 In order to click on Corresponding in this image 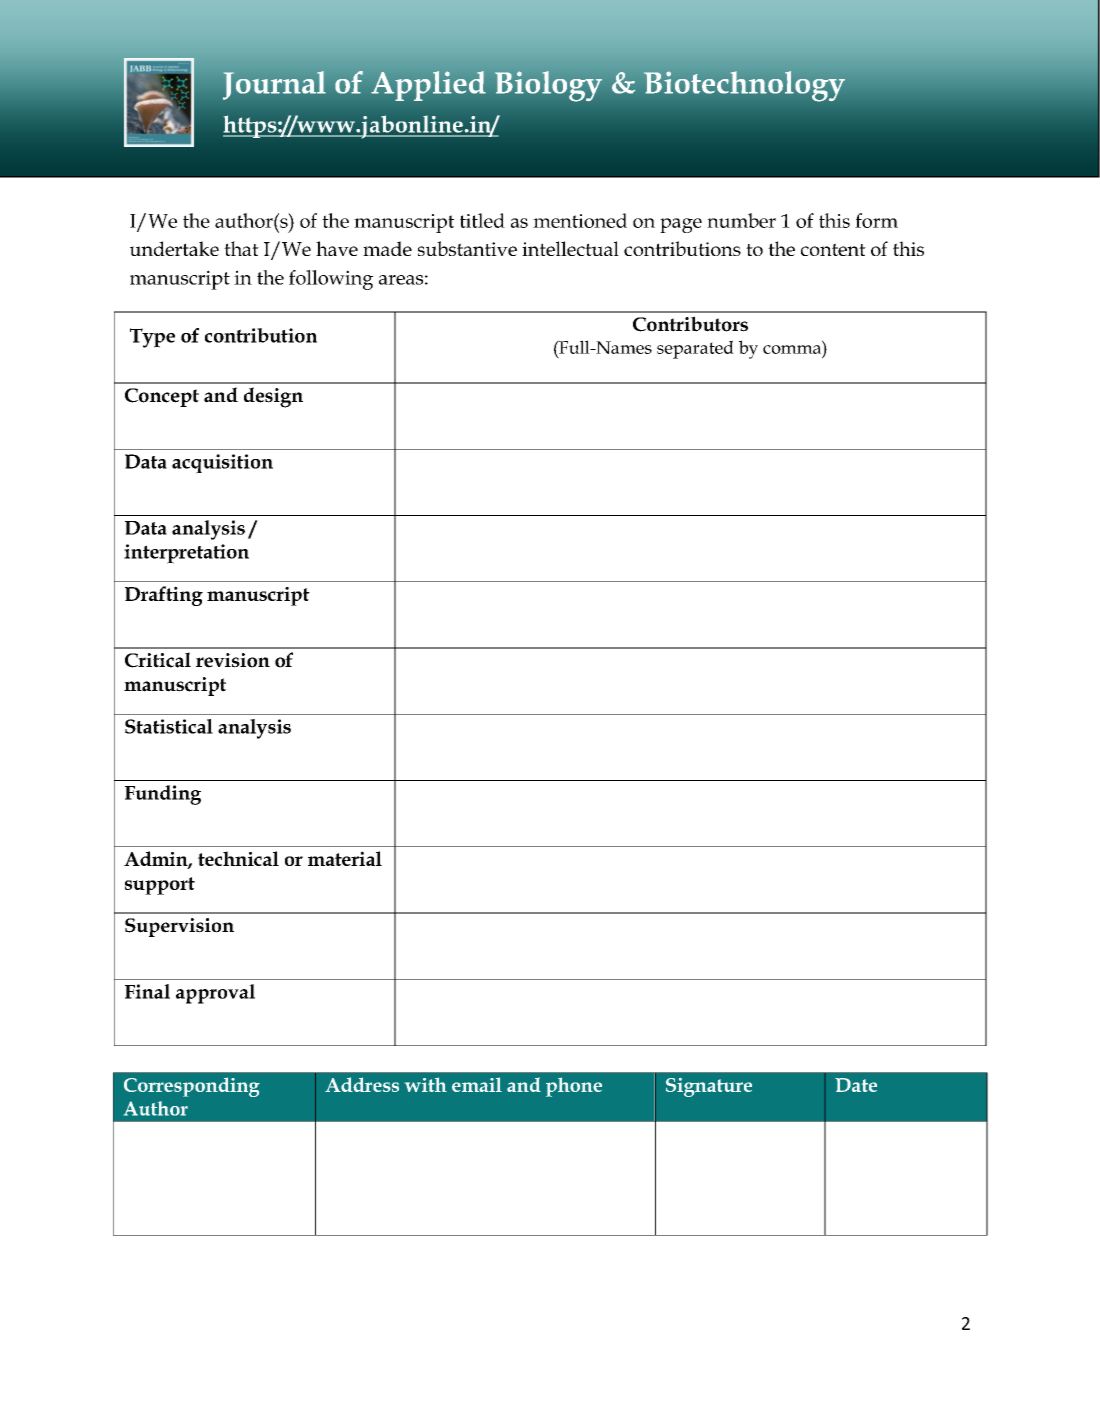, I will do `click(192, 1087)`.
